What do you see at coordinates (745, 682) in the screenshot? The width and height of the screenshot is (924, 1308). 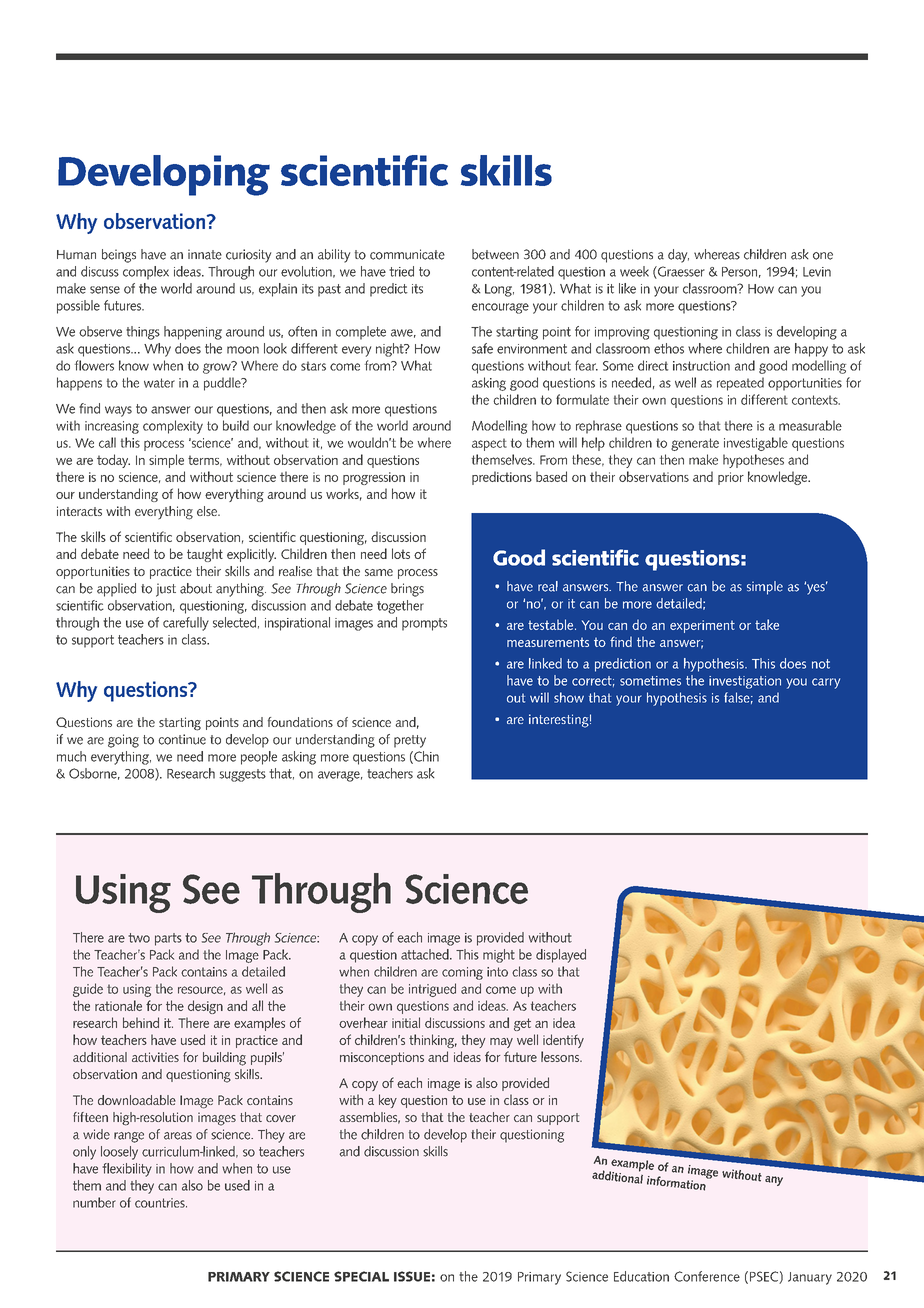 I see `investigation` at bounding box center [745, 682].
